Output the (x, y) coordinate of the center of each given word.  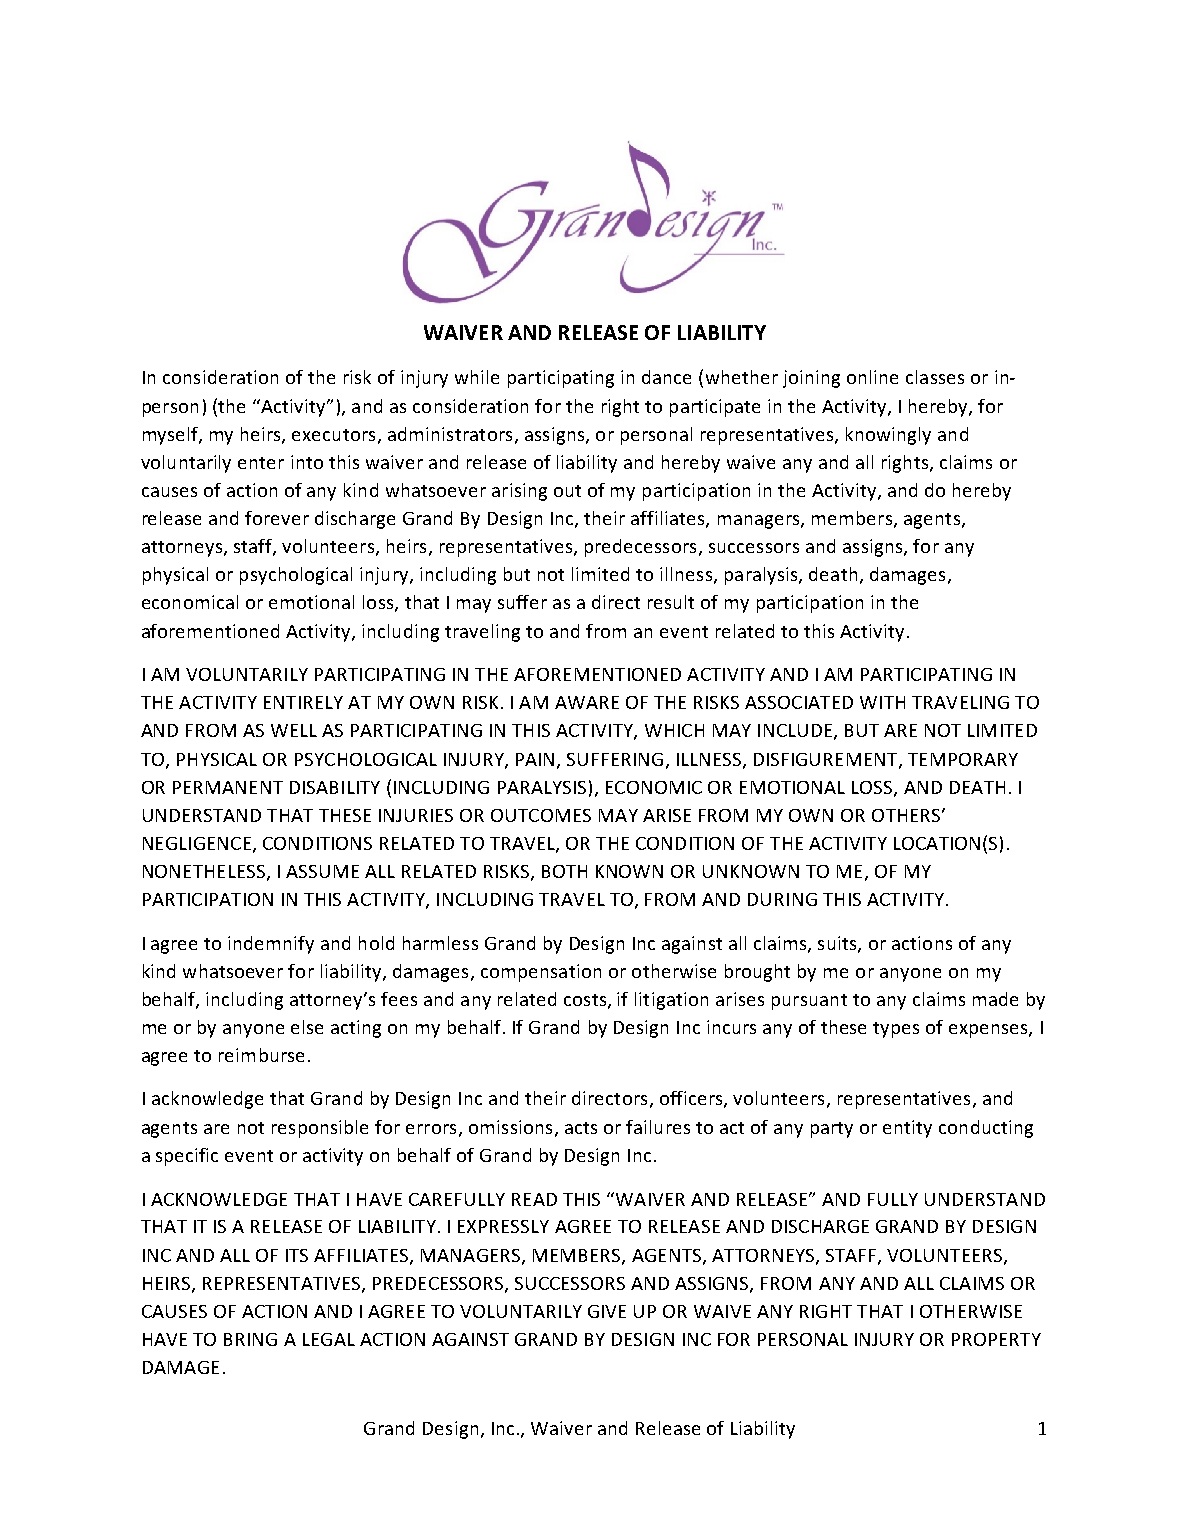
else (307, 1027)
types (896, 1030)
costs (586, 1001)
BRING (250, 1339)
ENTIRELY (303, 702)
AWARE (587, 702)
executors (333, 435)
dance (666, 377)
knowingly (888, 436)
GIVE (607, 1311)
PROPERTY (996, 1339)
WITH (882, 702)
